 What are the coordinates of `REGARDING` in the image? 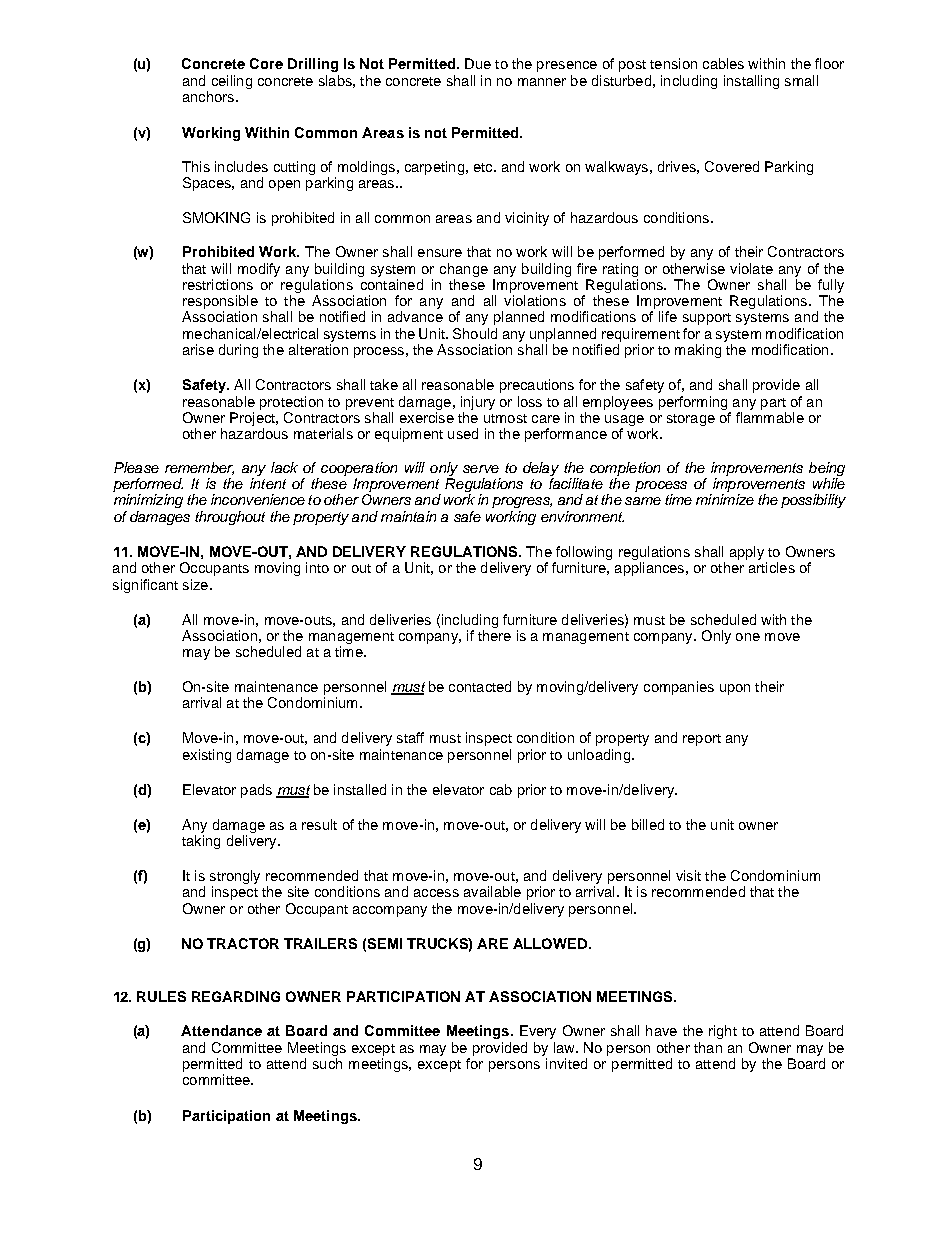 It's located at (236, 996).
